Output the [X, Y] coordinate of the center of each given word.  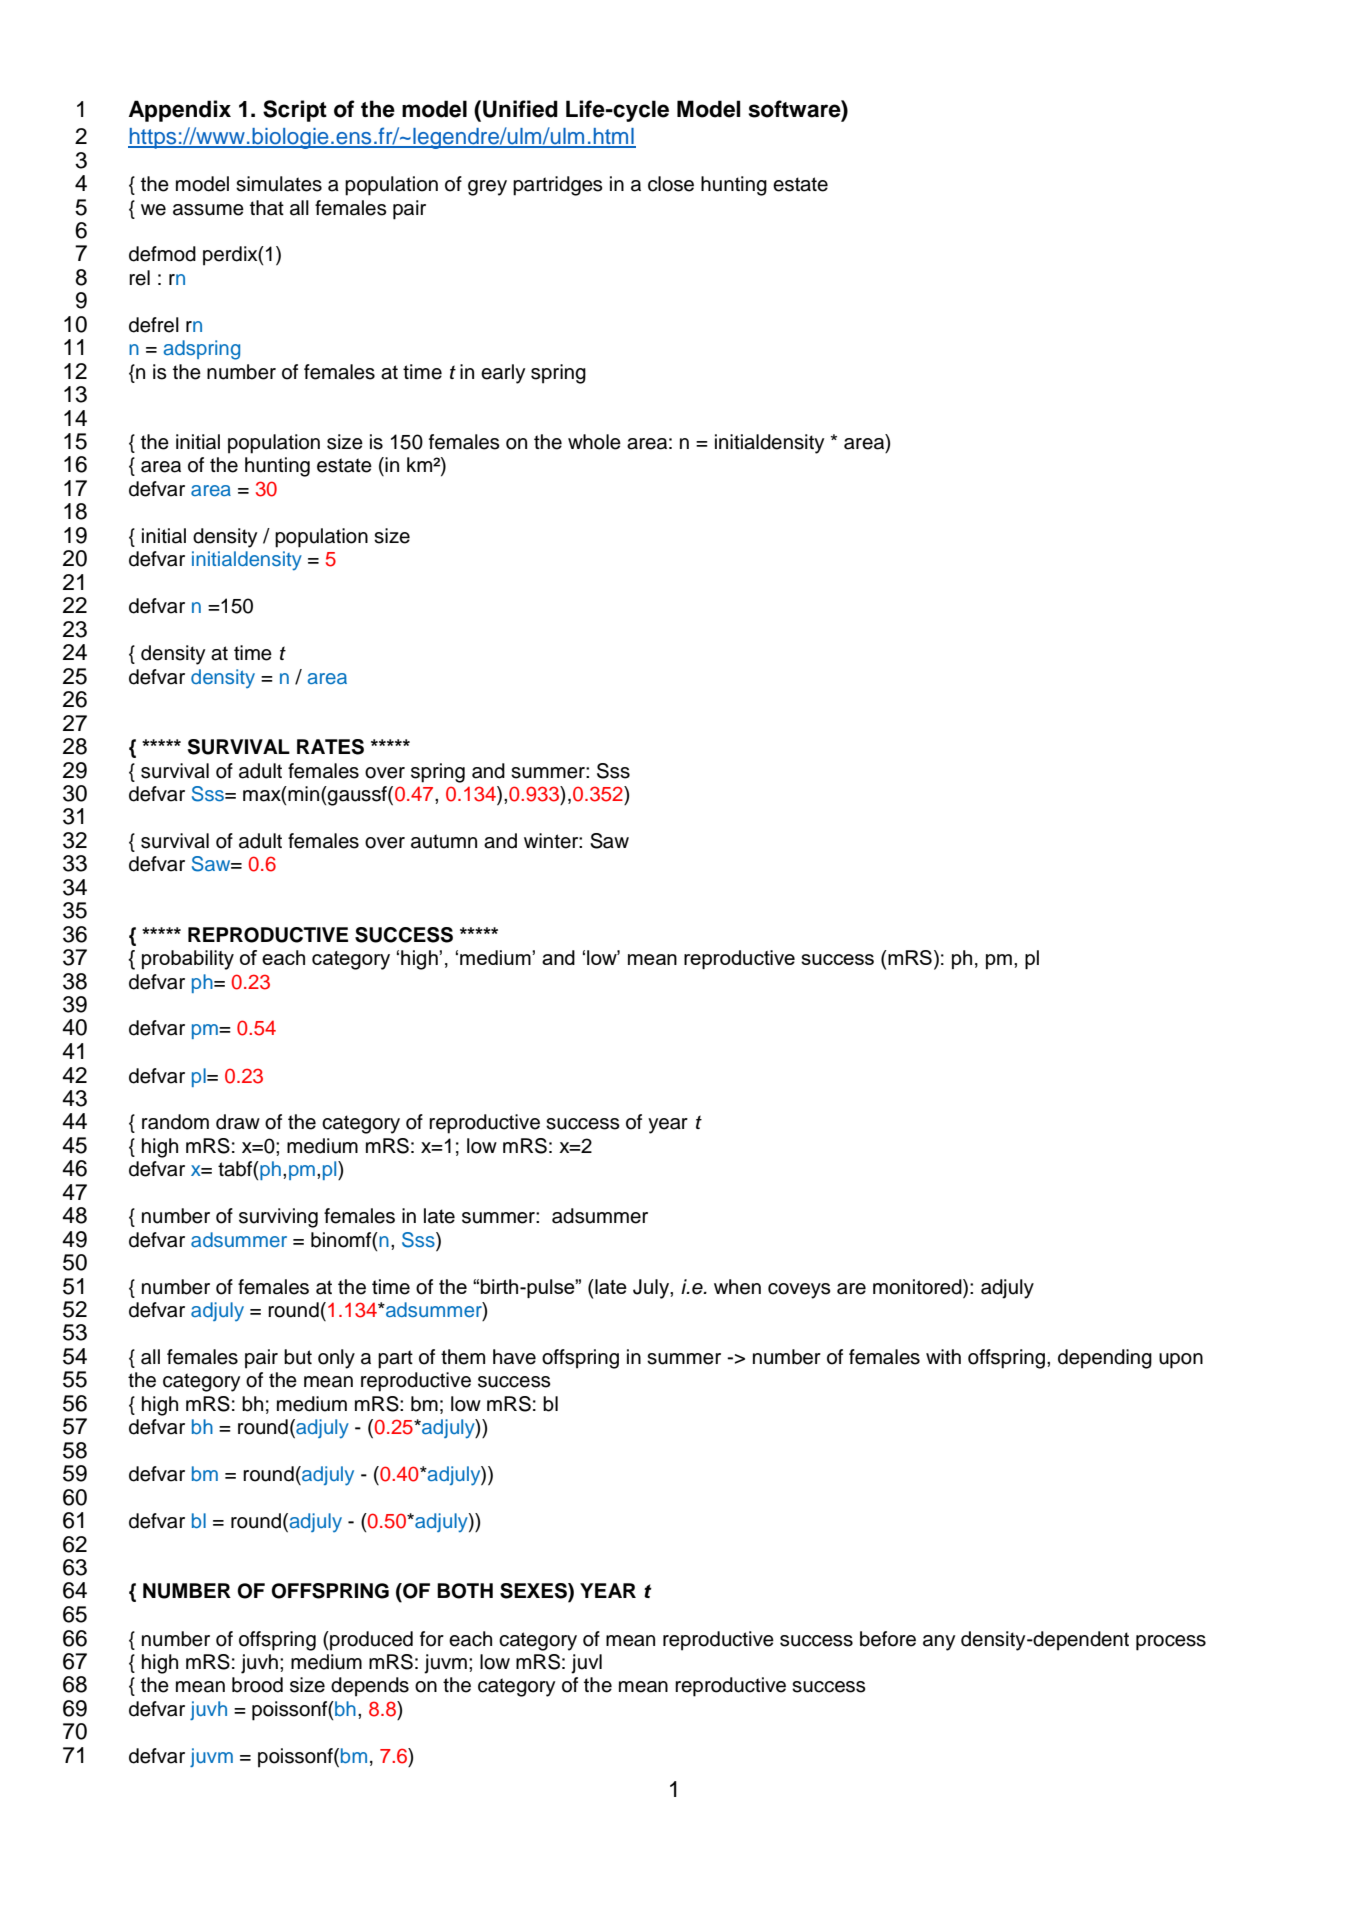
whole [594, 442]
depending [1105, 1359]
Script [295, 111]
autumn [444, 841]
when [737, 1287]
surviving [278, 1218]
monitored [918, 1287]
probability [188, 960]
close [671, 184]
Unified [520, 109]
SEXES [534, 1592]
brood [257, 1685]
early [503, 374]
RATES [330, 747]
